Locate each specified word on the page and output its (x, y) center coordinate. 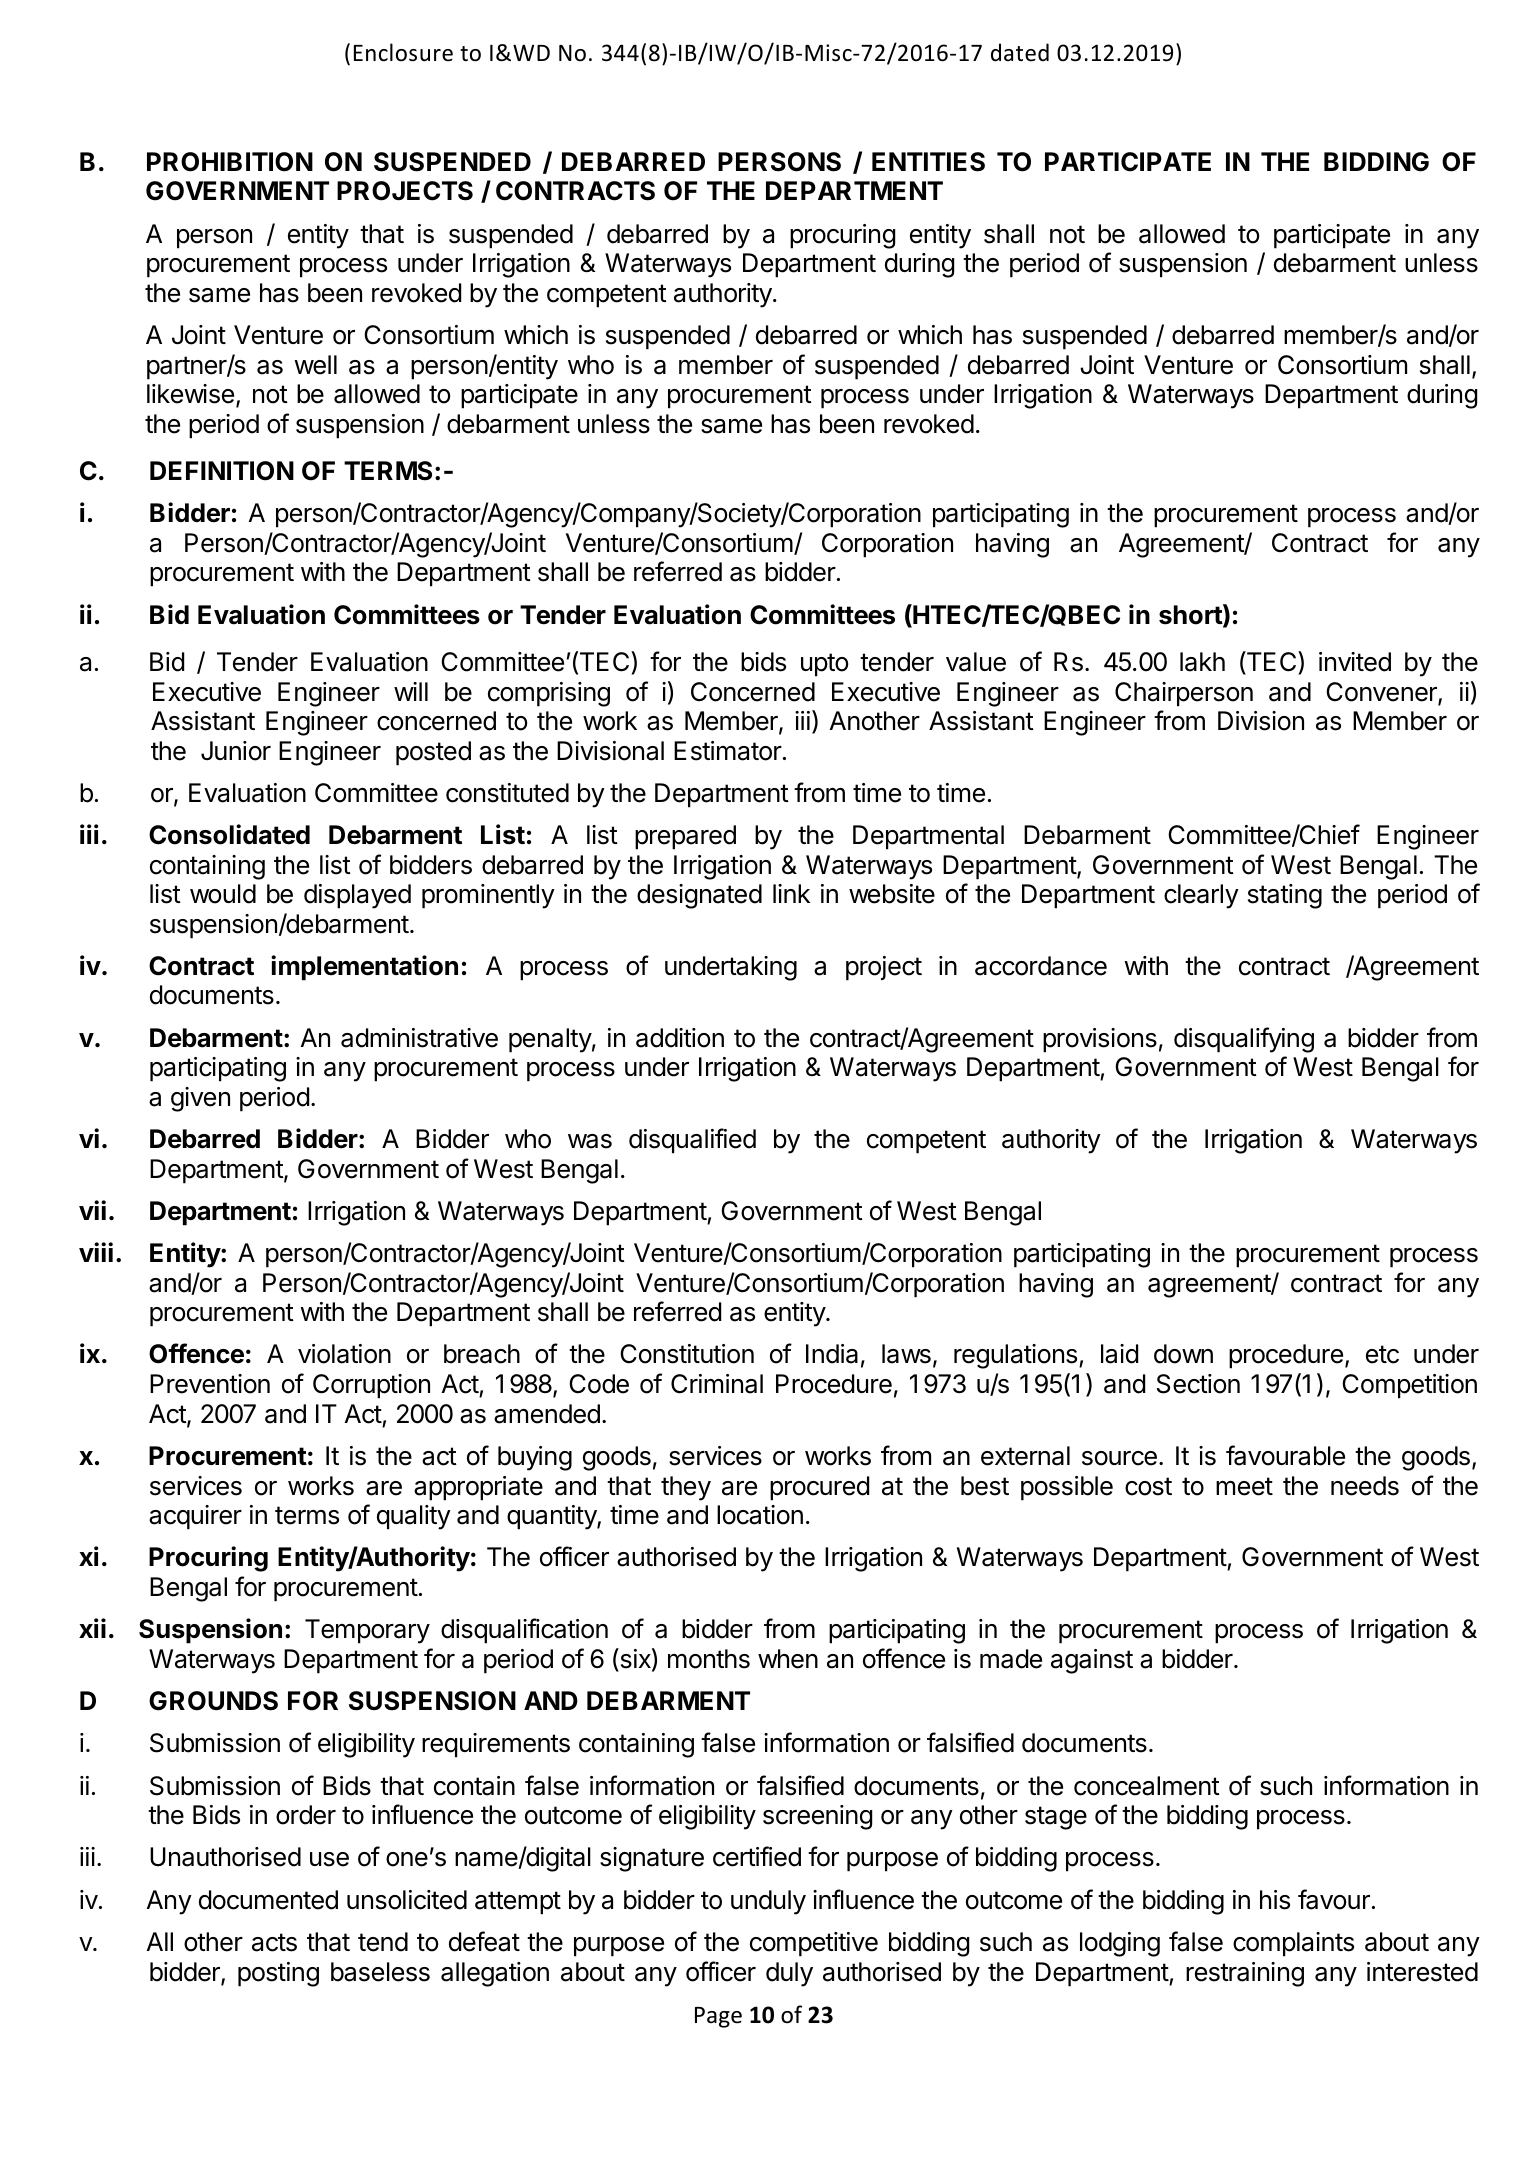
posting (278, 1974)
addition (680, 1038)
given (200, 1099)
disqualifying (1244, 1040)
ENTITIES (928, 162)
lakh (1202, 662)
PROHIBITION (230, 162)
